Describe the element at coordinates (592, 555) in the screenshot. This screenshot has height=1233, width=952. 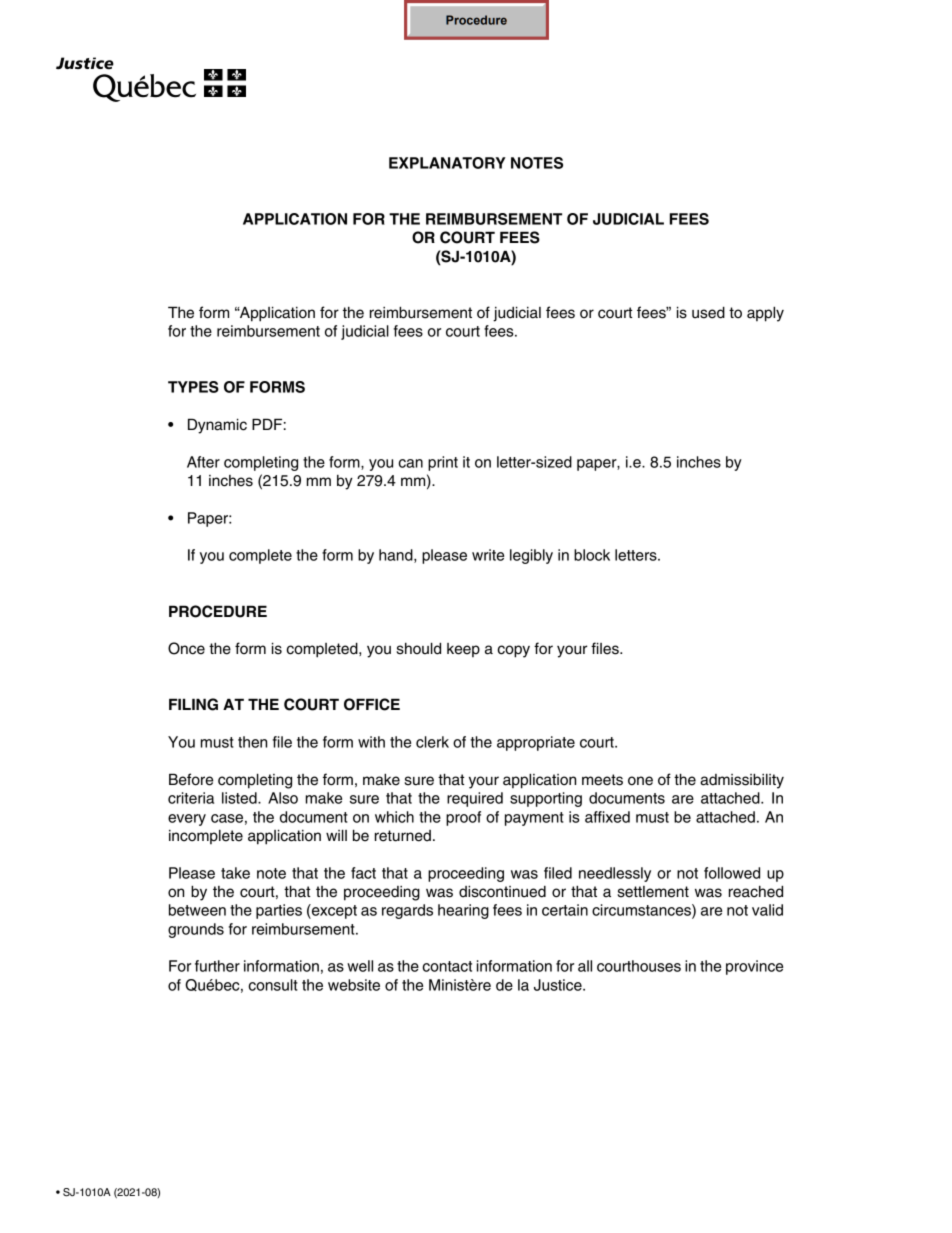
I see `block` at that location.
